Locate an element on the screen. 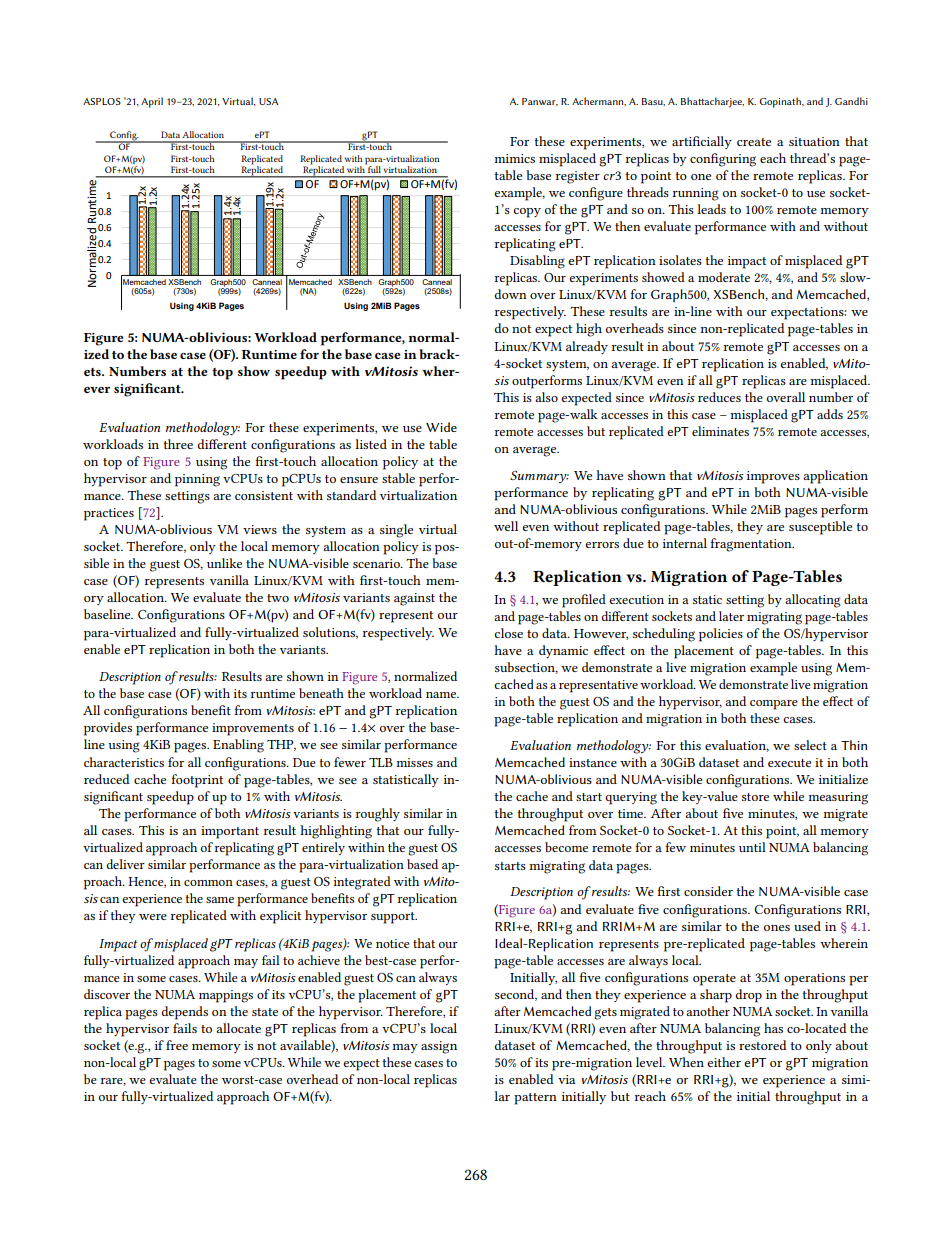  Disabling is located at coordinates (537, 262).
